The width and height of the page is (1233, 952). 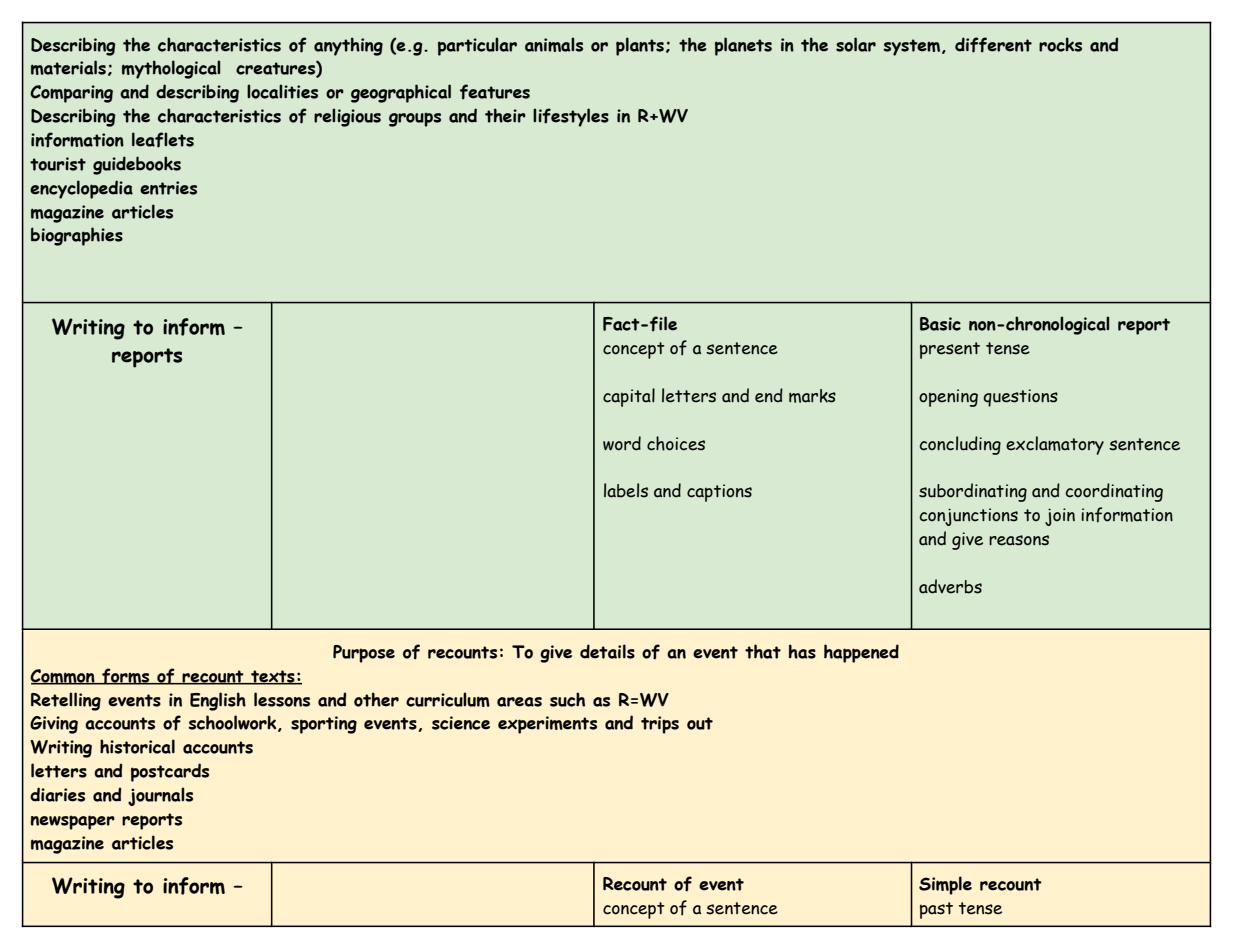 What do you see at coordinates (629, 397) in the page?
I see `capital` at bounding box center [629, 397].
